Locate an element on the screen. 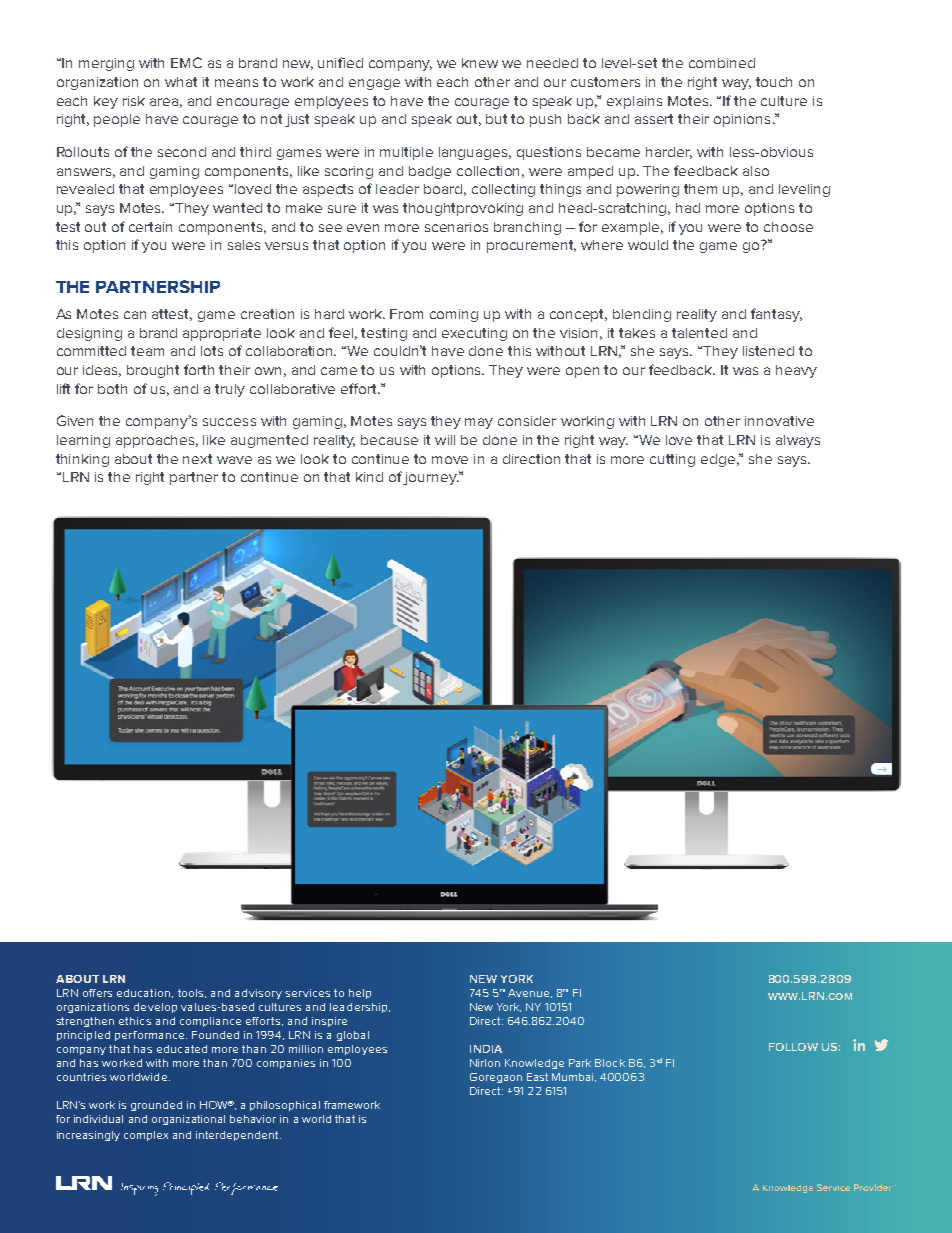  grounded is located at coordinates (156, 1106).
